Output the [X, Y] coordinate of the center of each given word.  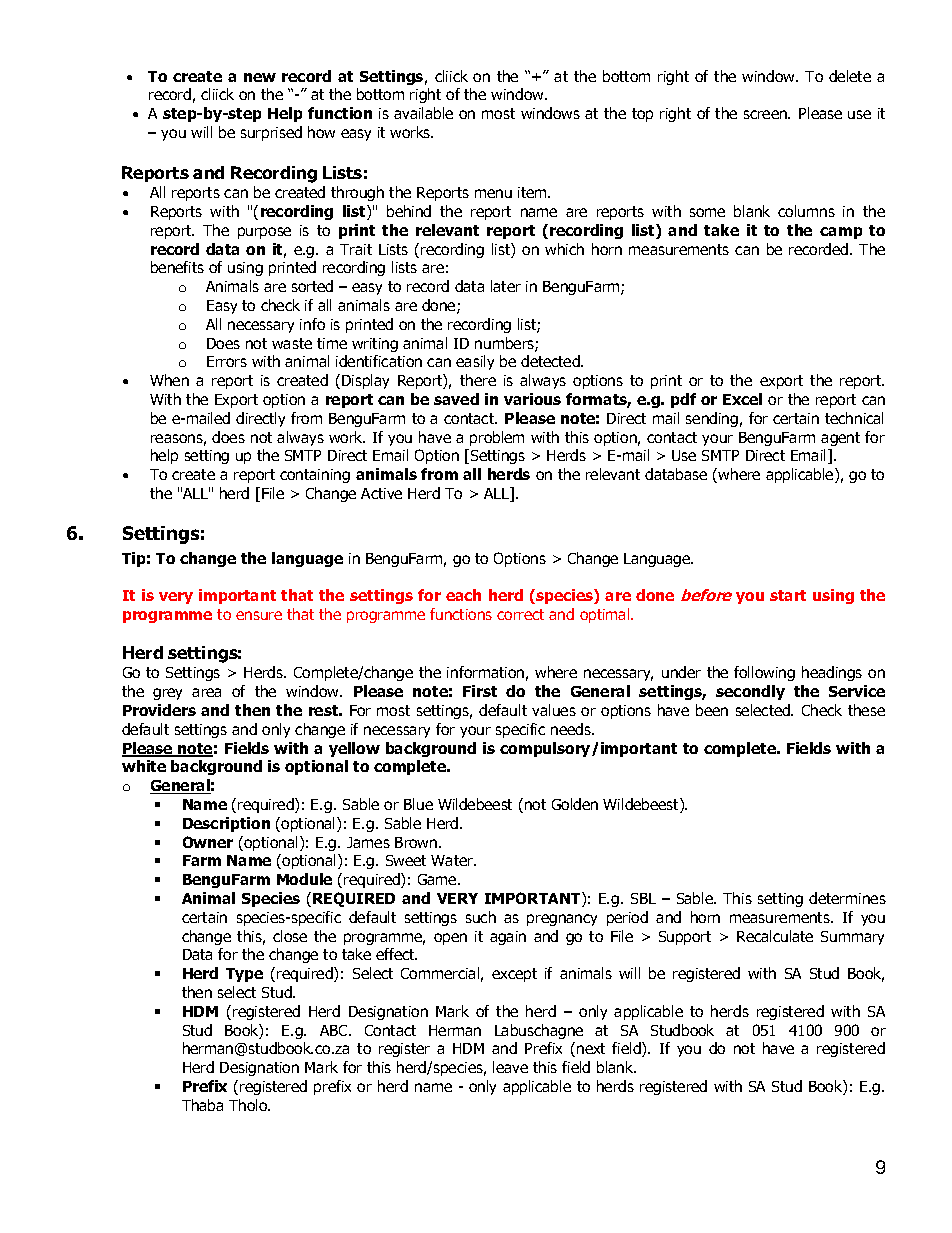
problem [497, 438]
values [554, 710]
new [260, 77]
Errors [227, 361]
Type [244, 975]
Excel [742, 399]
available [423, 113]
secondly [750, 692]
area [206, 692]
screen [767, 114]
